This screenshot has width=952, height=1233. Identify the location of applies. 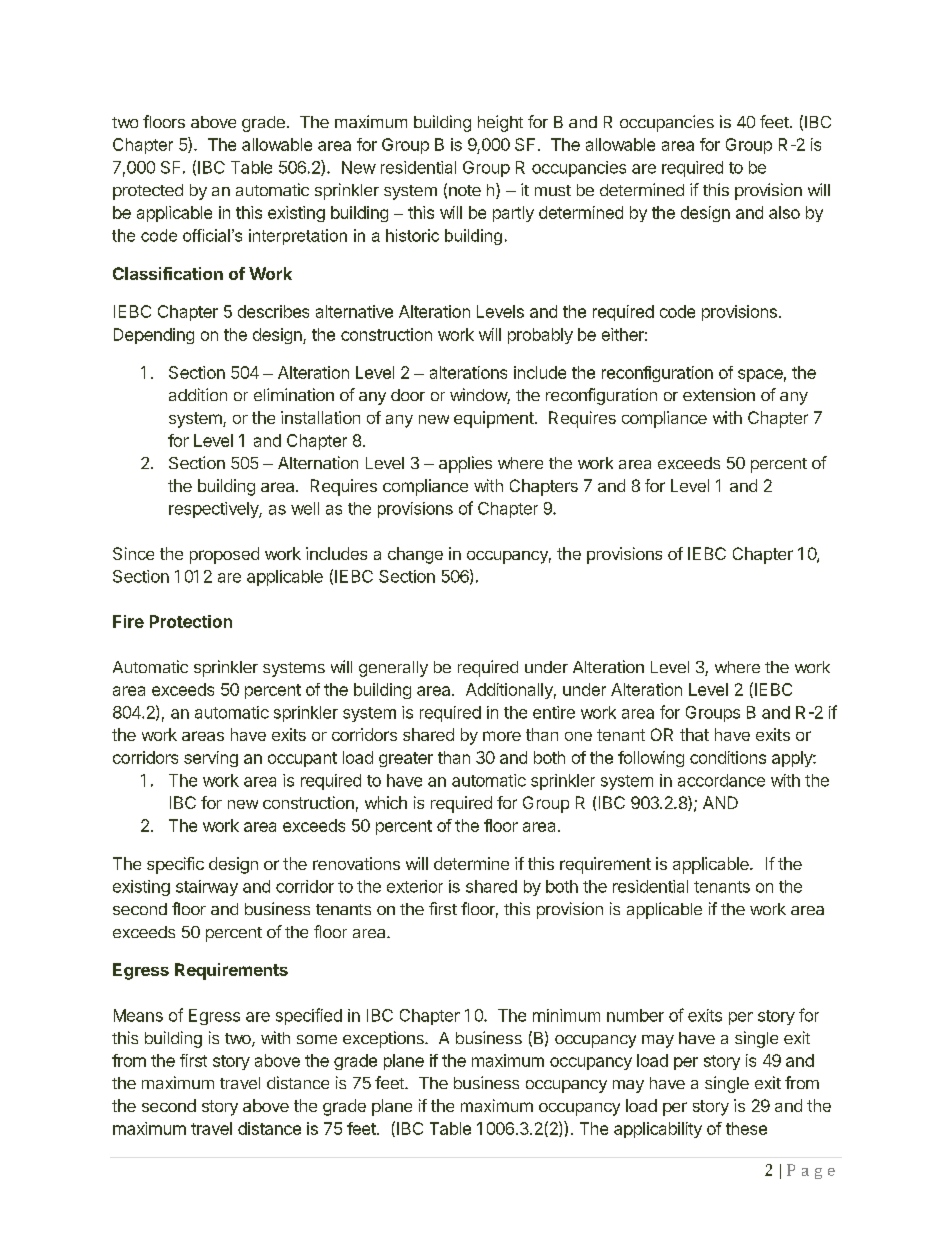
(465, 464).
